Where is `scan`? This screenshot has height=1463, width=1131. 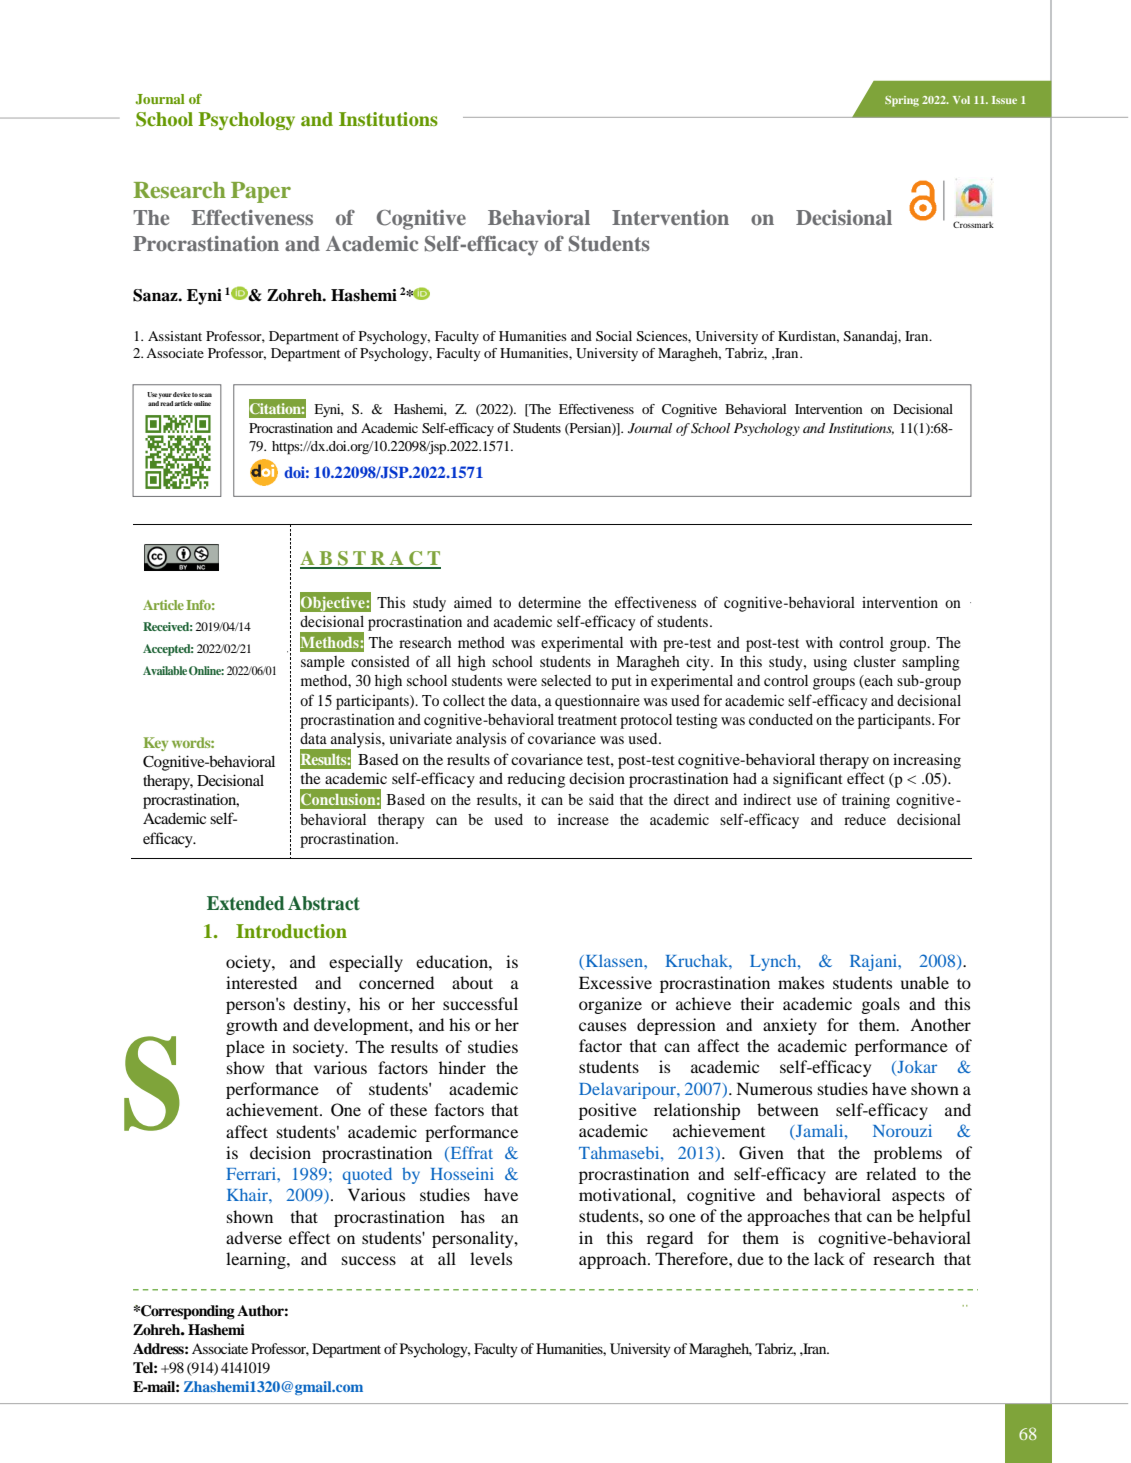
scan is located at coordinates (205, 395).
